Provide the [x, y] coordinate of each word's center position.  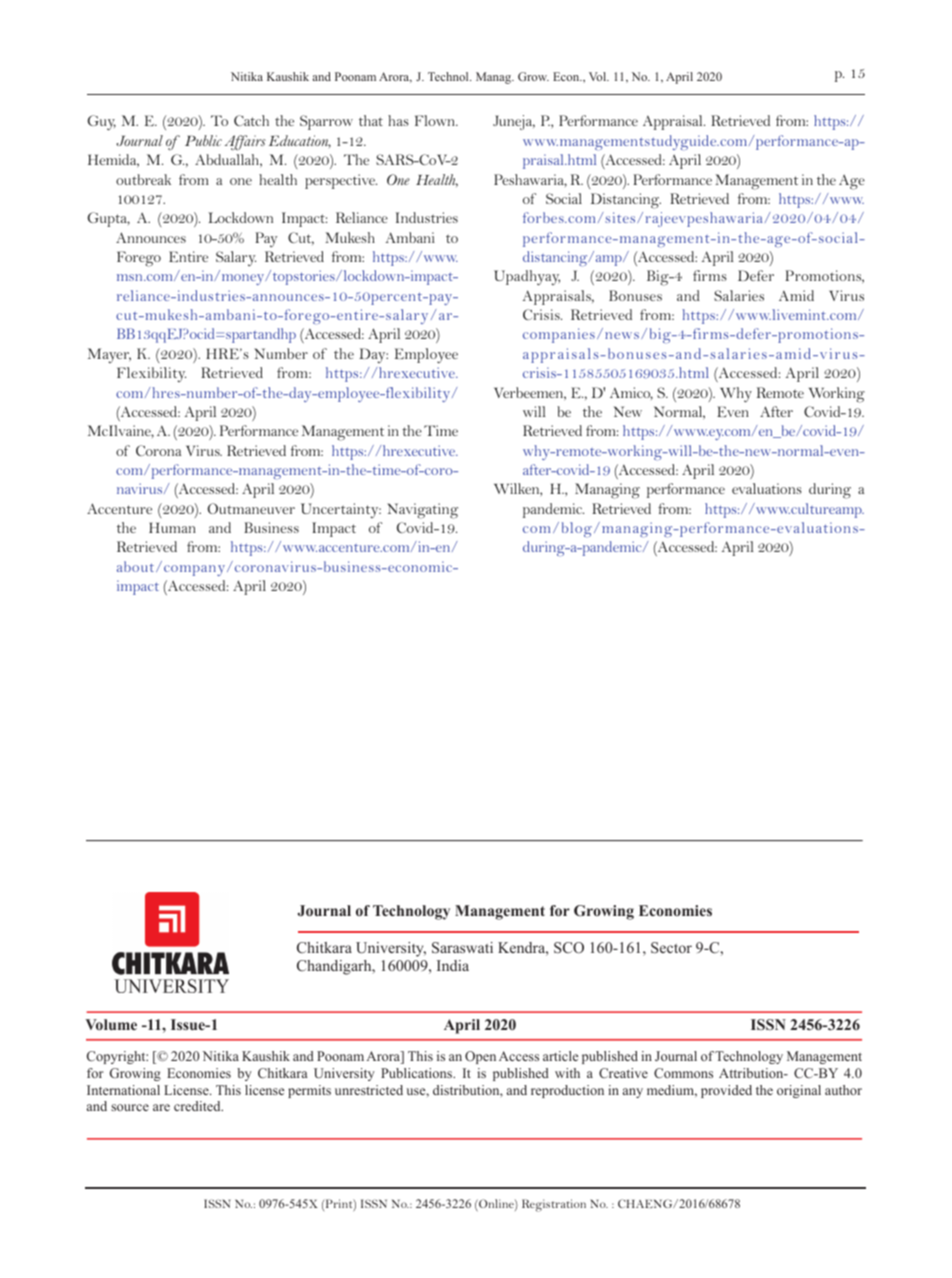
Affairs [245, 143]
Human [172, 527]
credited [198, 1106]
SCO [569, 948]
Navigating [422, 511]
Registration [554, 1205]
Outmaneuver [251, 508]
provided [726, 1091]
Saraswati [462, 948]
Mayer [109, 355]
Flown [436, 120]
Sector [671, 947]
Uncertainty [341, 510]
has [398, 120]
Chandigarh [335, 967]
